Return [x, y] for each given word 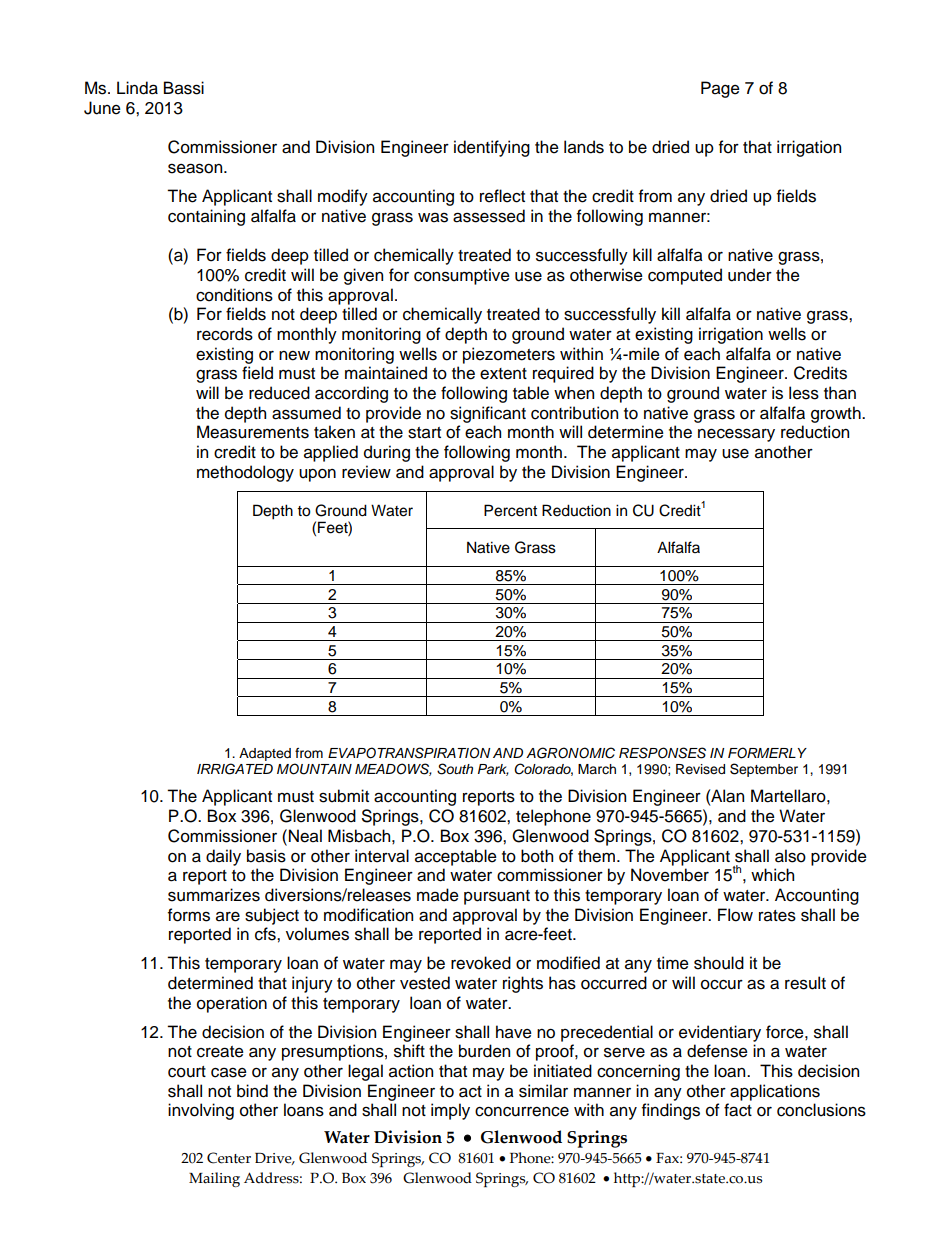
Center [229, 1158]
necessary [736, 435]
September [764, 770]
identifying [492, 148]
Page [720, 89]
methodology [245, 473]
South [455, 769]
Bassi [184, 88]
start [424, 433]
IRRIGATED [235, 769]
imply [450, 1111]
